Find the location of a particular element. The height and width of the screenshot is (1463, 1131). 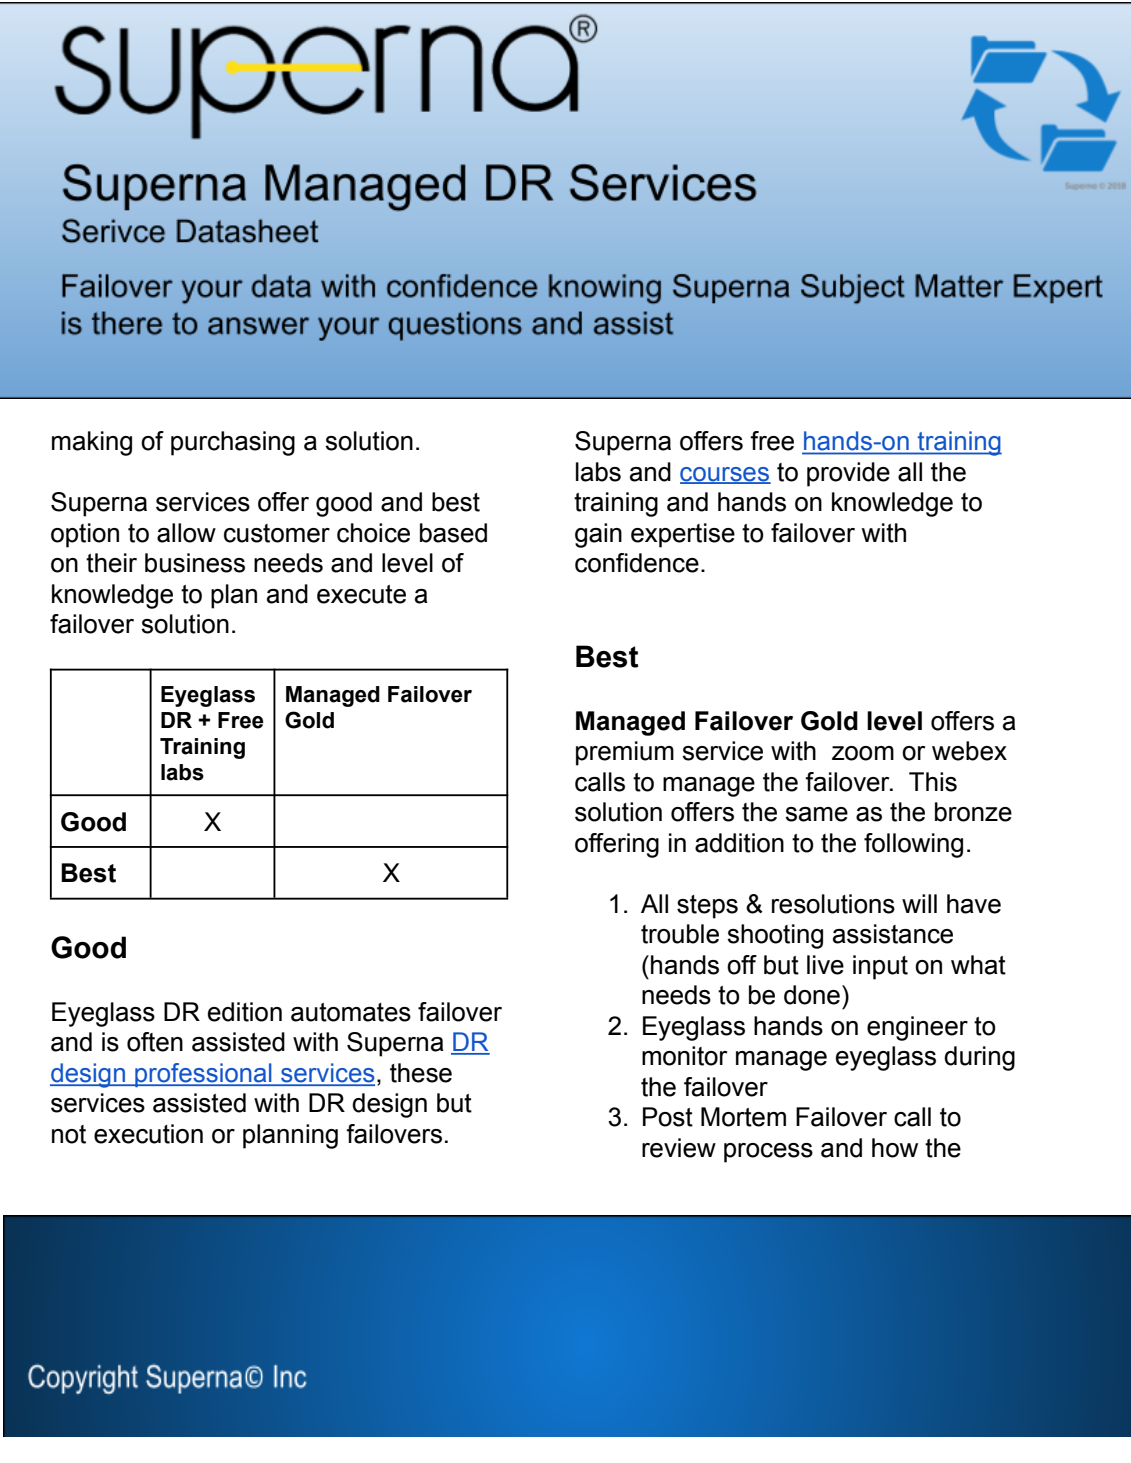

trouble is located at coordinates (680, 934).
